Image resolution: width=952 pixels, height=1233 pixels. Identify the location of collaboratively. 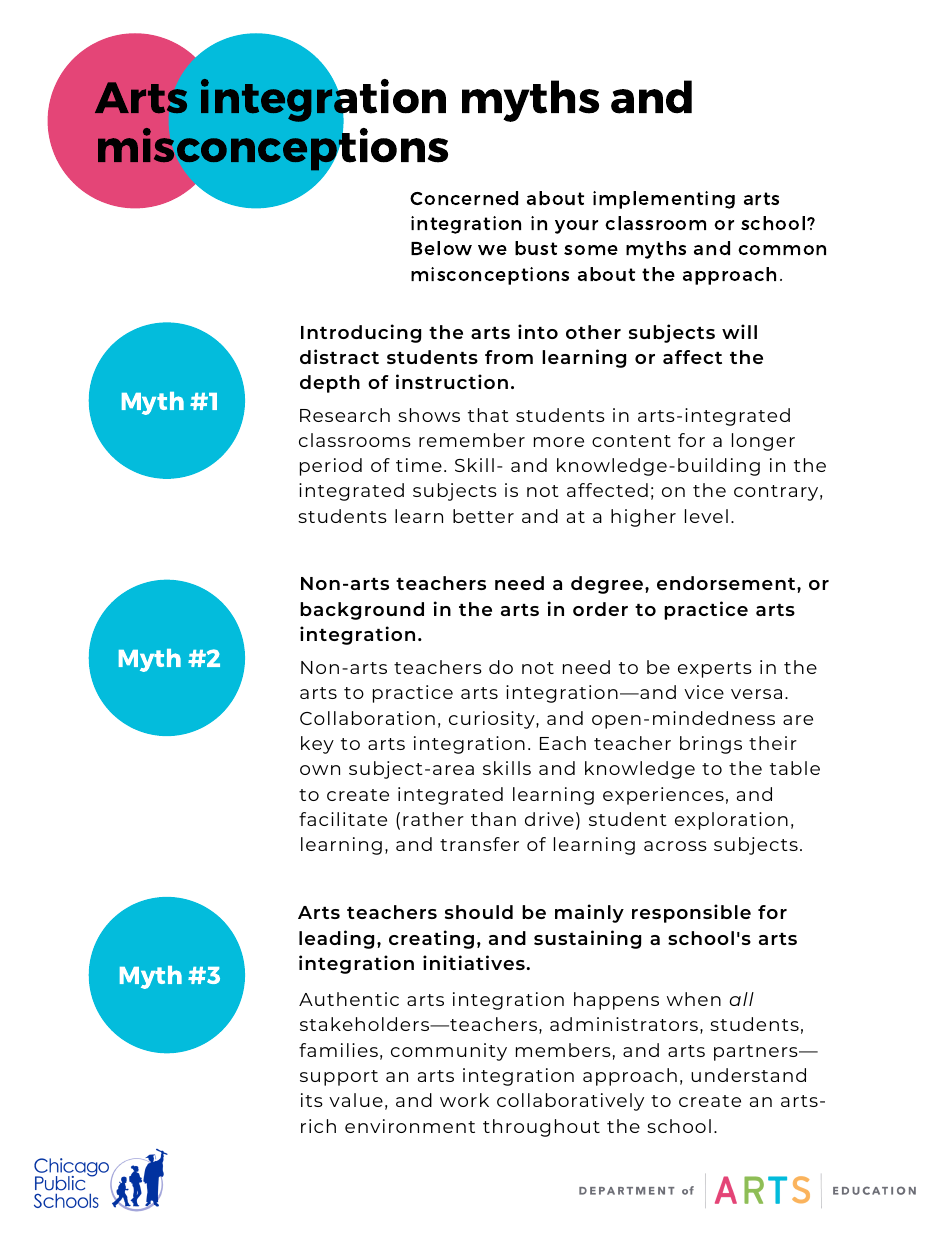
(570, 1102).
